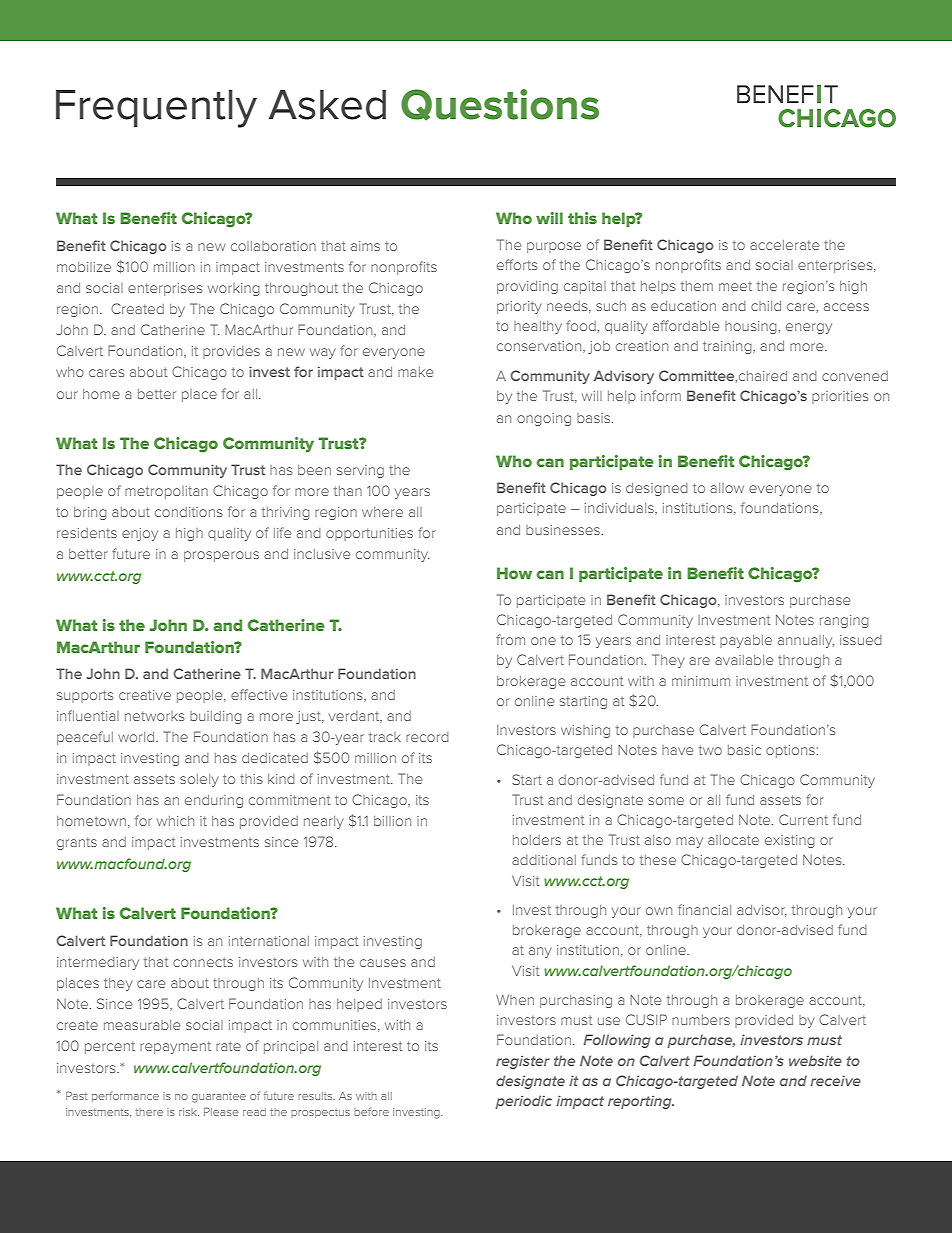 The height and width of the screenshot is (1233, 952). What do you see at coordinates (500, 105) in the screenshot?
I see `Questions` at bounding box center [500, 105].
